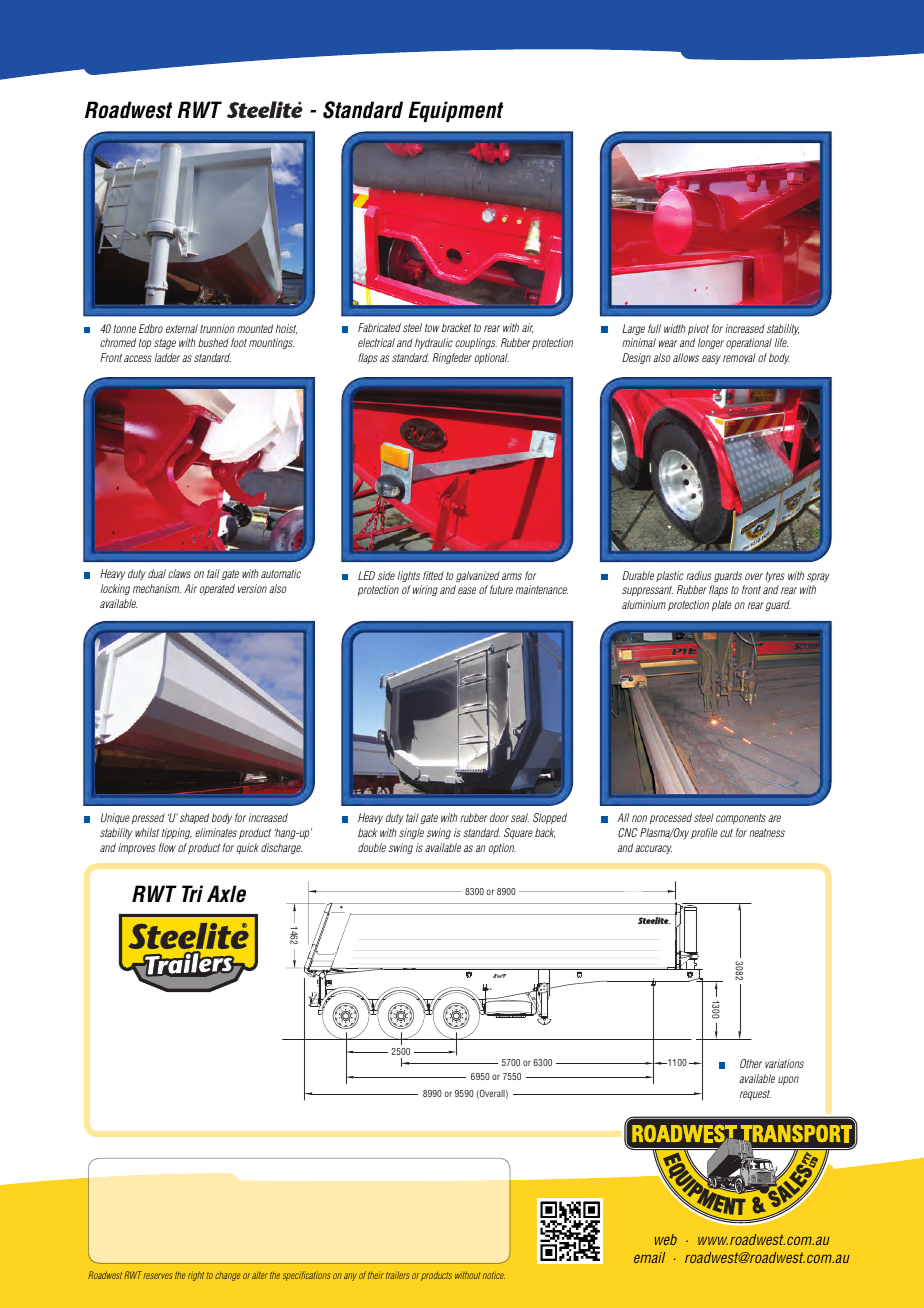 Image resolution: width=924 pixels, height=1308 pixels. I want to click on radius, so click(698, 575).
